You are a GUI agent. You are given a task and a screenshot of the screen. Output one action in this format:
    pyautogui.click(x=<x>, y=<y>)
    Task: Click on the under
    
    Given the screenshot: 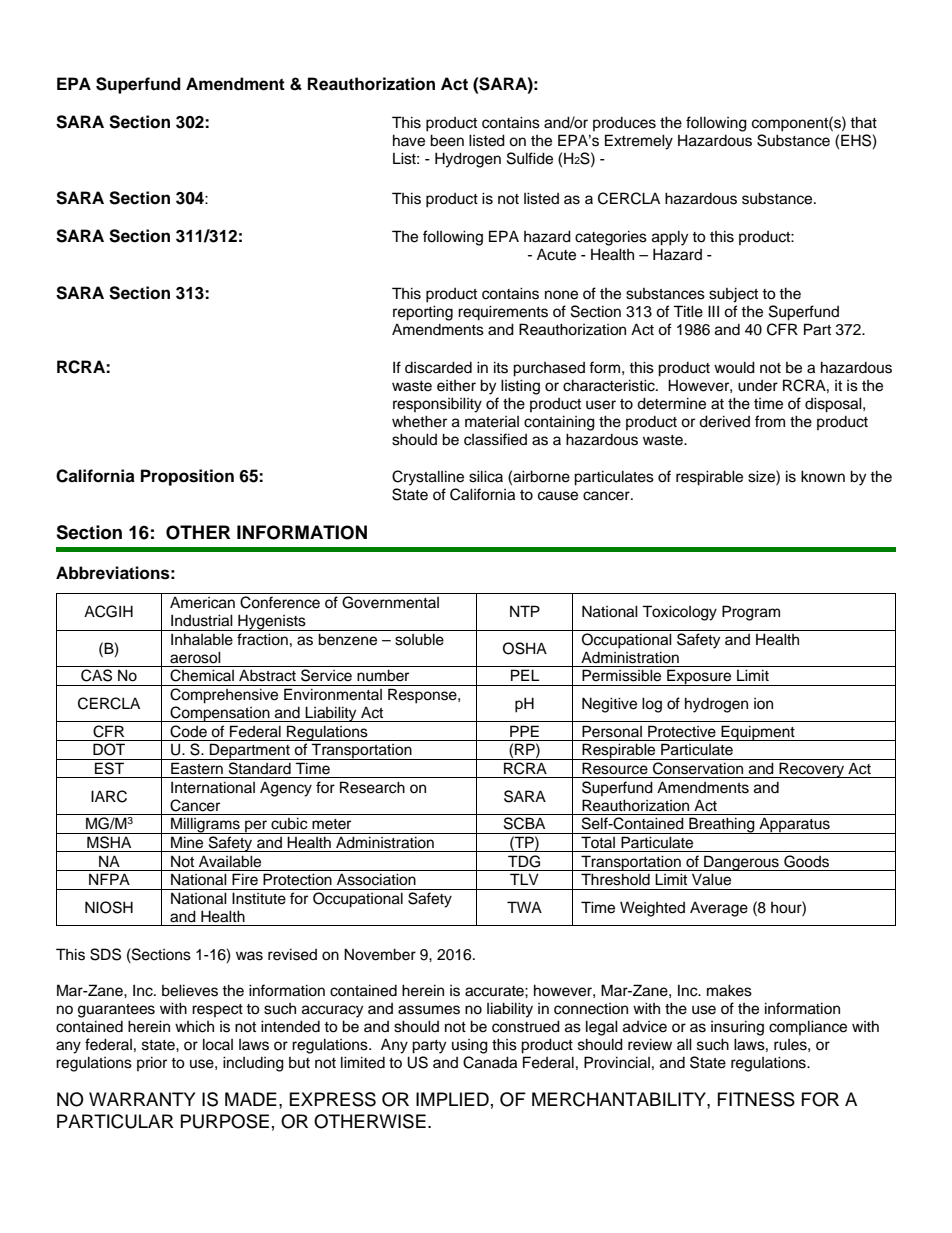 What is the action you would take?
    pyautogui.click(x=758, y=386)
